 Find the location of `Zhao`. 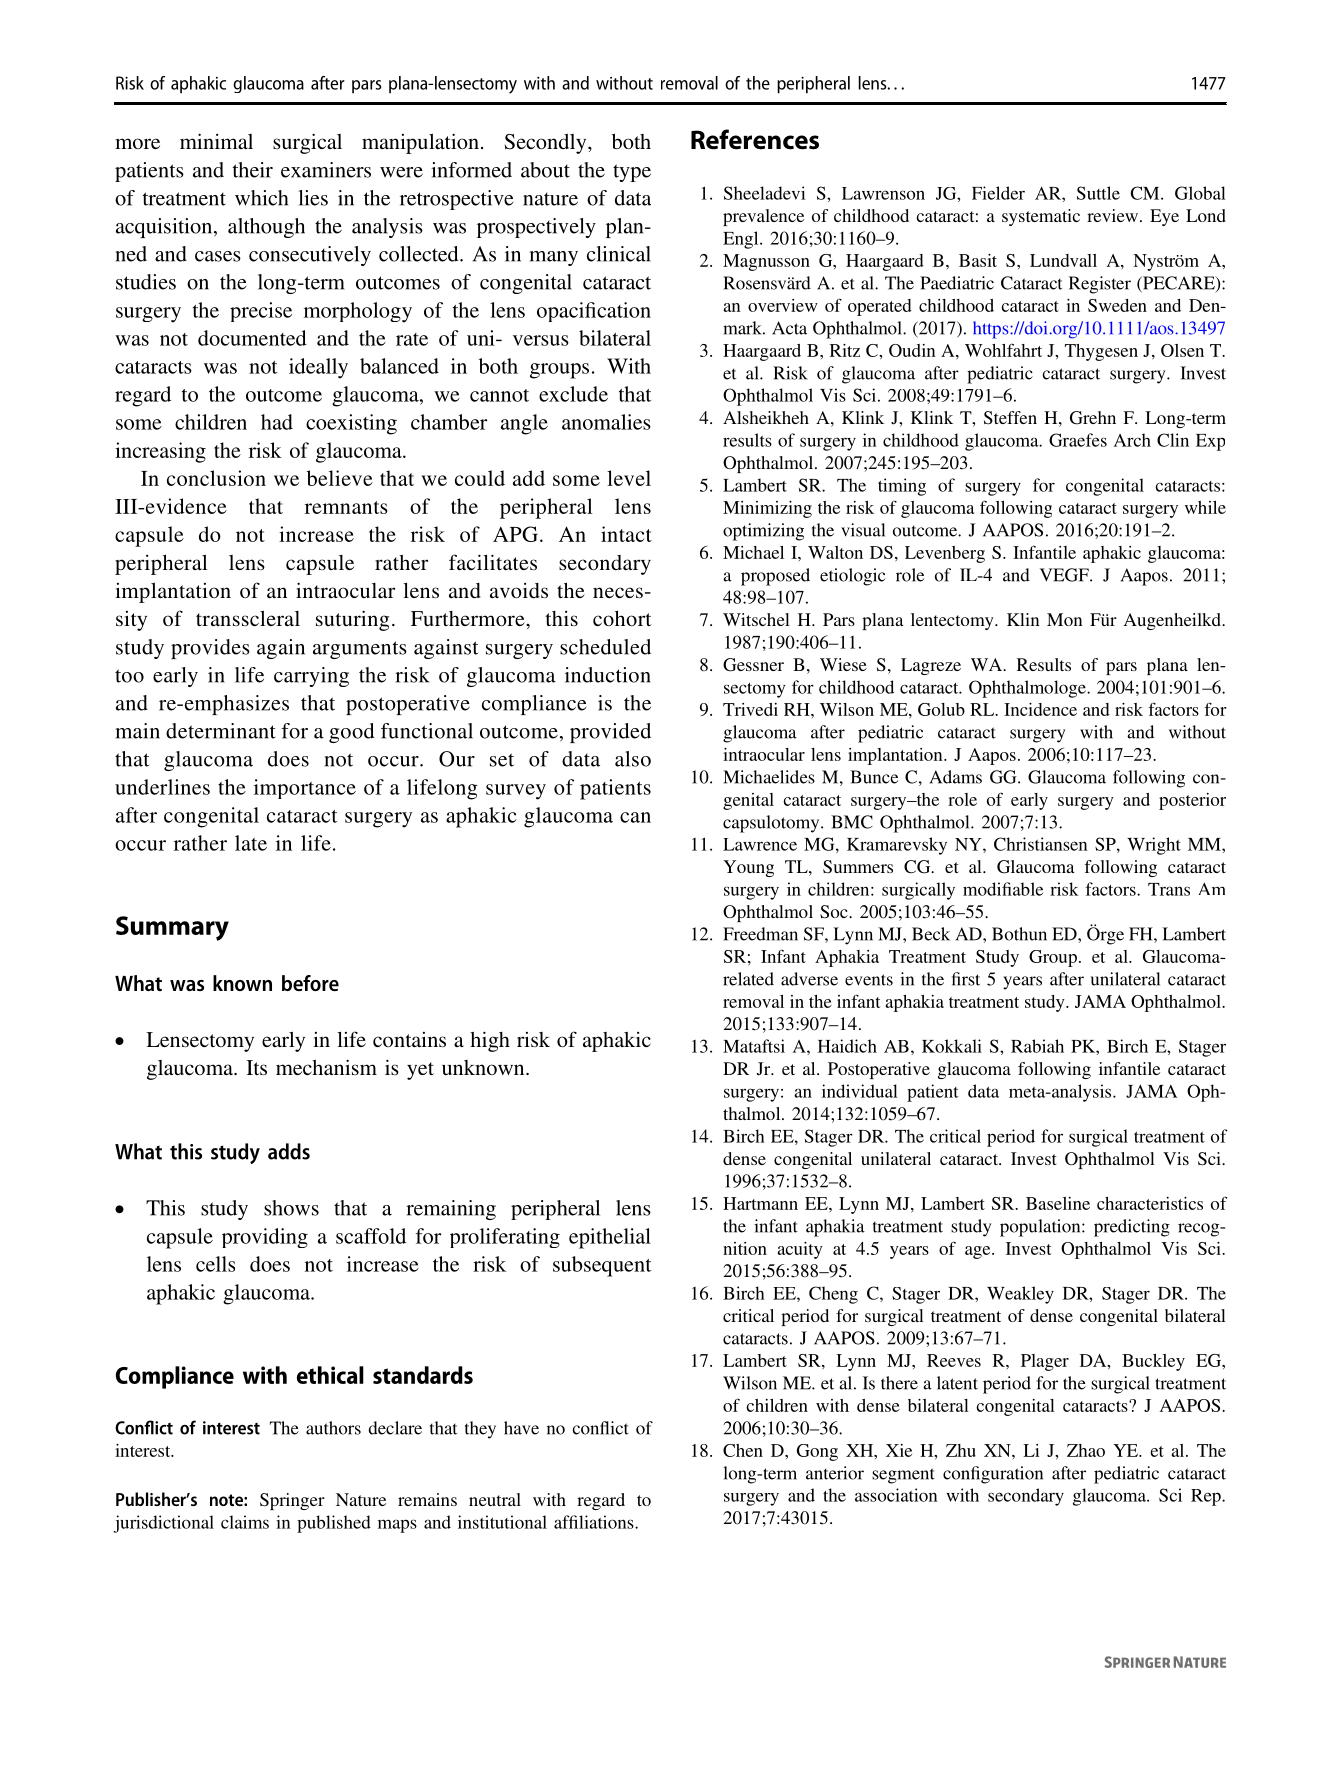

Zhao is located at coordinates (1086, 1450).
